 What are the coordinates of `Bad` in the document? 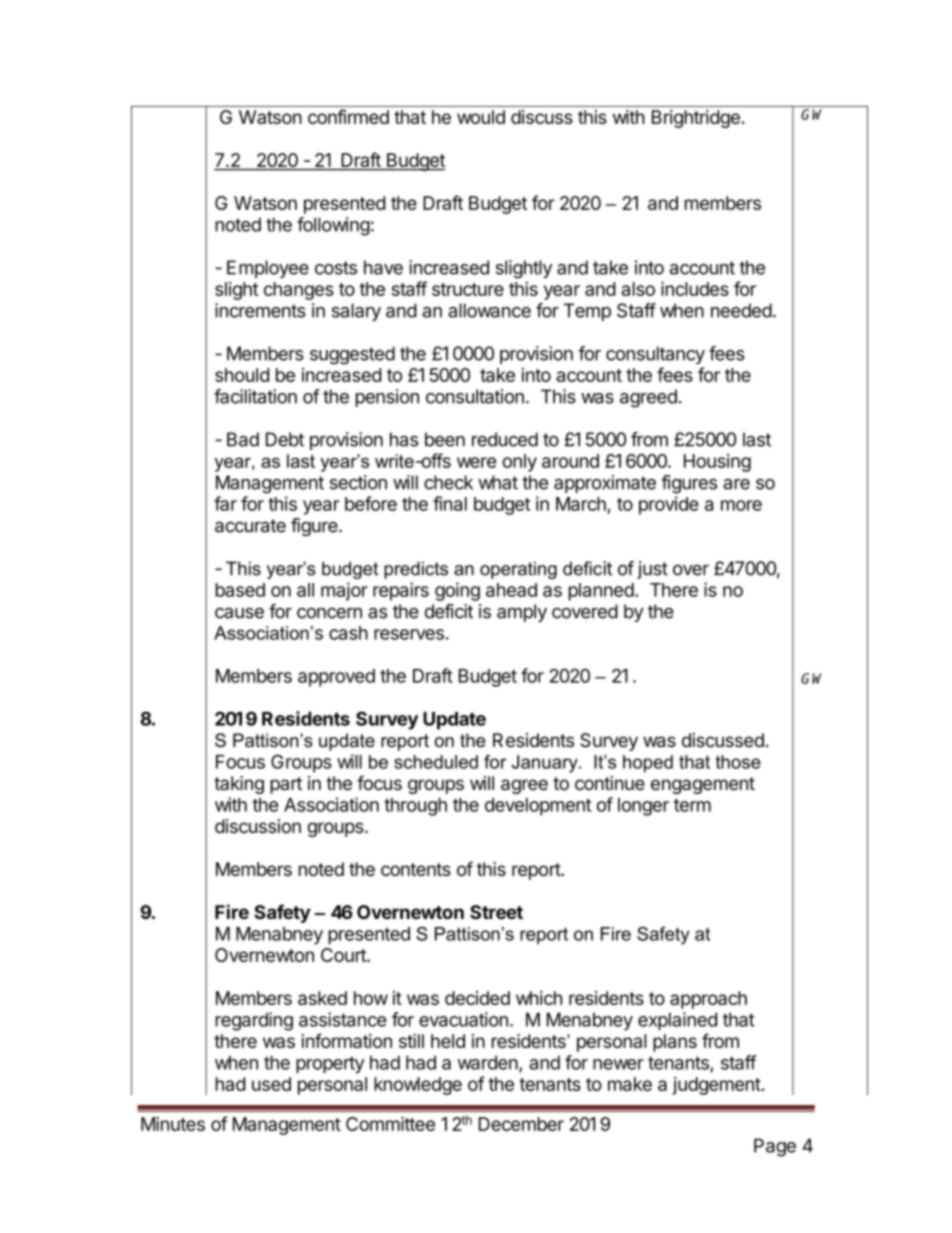 It's located at (243, 439).
